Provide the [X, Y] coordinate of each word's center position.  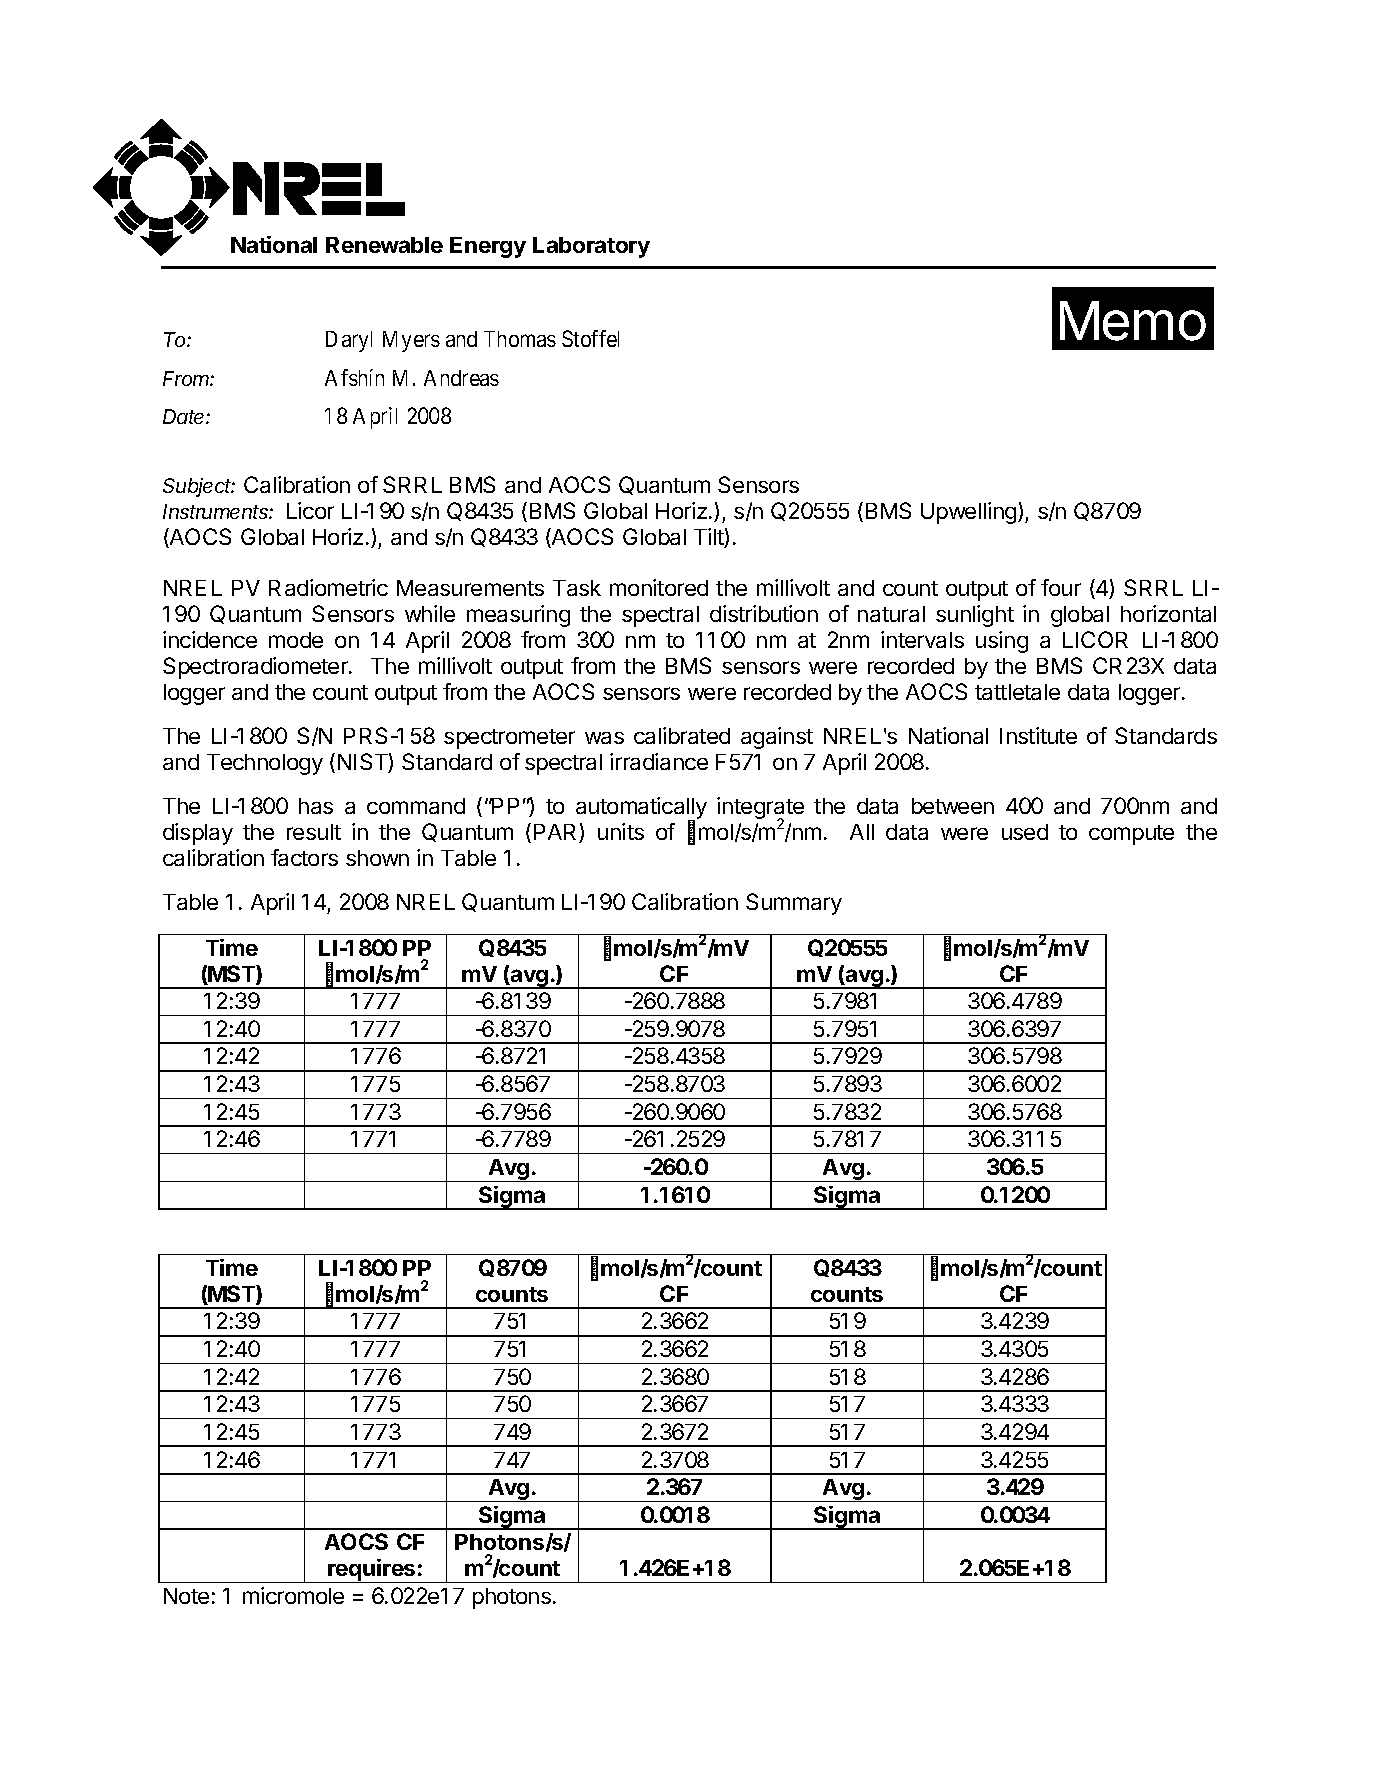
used [1025, 832]
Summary [794, 904]
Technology [265, 764]
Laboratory [591, 247]
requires [372, 1571]
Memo [1133, 321]
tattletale [1017, 692]
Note [186, 1596]
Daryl [349, 341]
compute [1131, 835]
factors [304, 857]
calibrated [682, 735]
